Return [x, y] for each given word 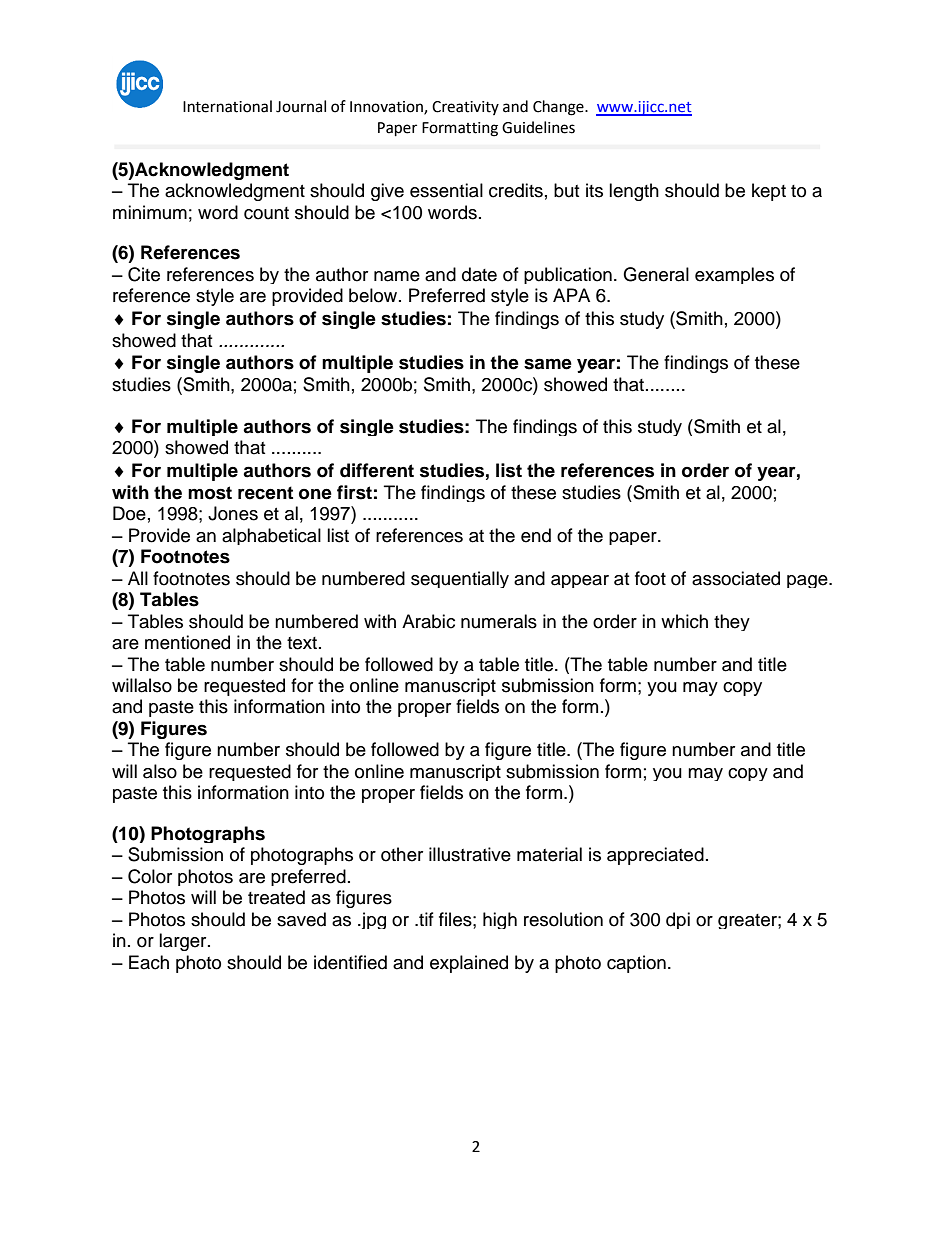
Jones [233, 513]
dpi [678, 920]
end [536, 535]
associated [736, 578]
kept [769, 192]
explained [469, 964]
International [227, 106]
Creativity [465, 108]
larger [184, 942]
